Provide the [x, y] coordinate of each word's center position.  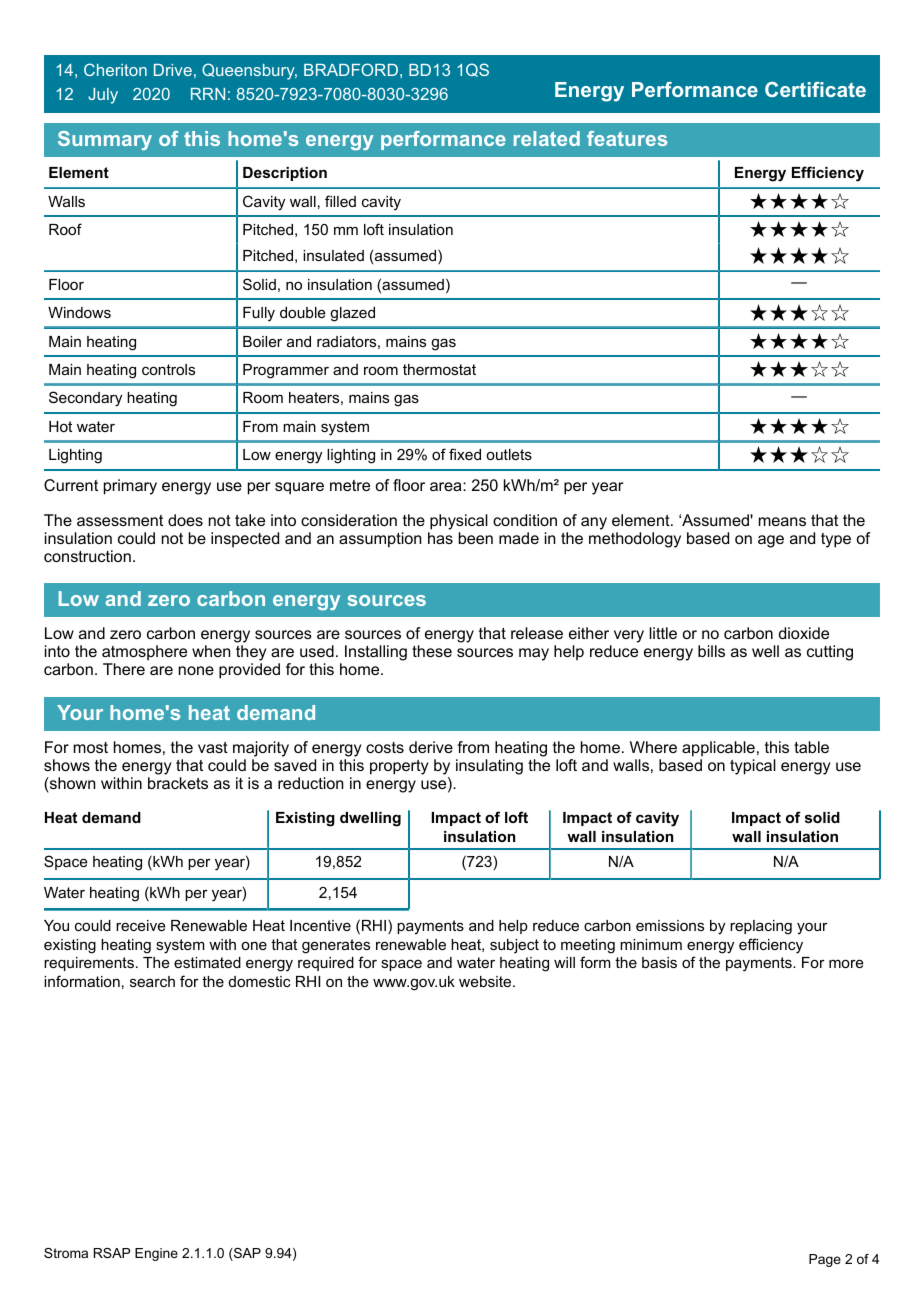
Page [825, 1260]
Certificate [815, 89]
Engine [156, 1254]
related [547, 138]
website [486, 981]
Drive [173, 70]
